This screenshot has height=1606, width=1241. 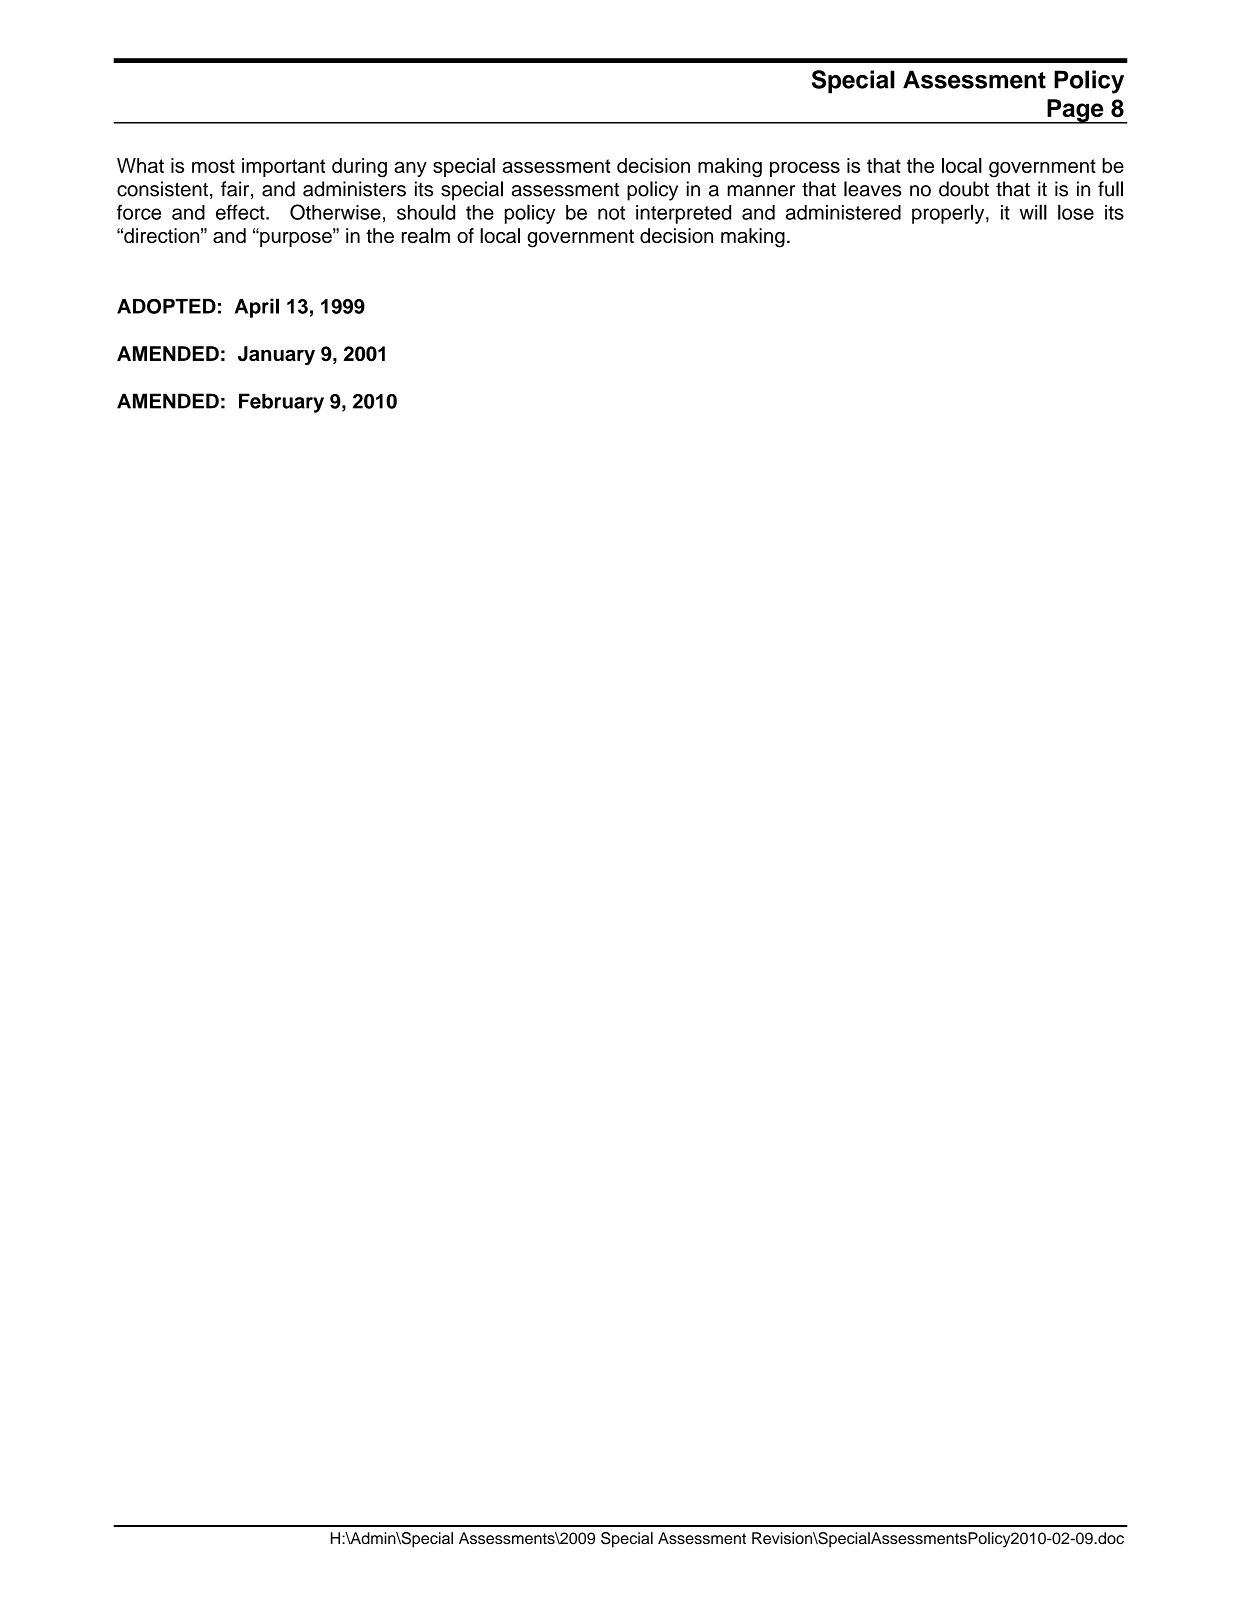 What do you see at coordinates (276, 356) in the screenshot?
I see `January` at bounding box center [276, 356].
